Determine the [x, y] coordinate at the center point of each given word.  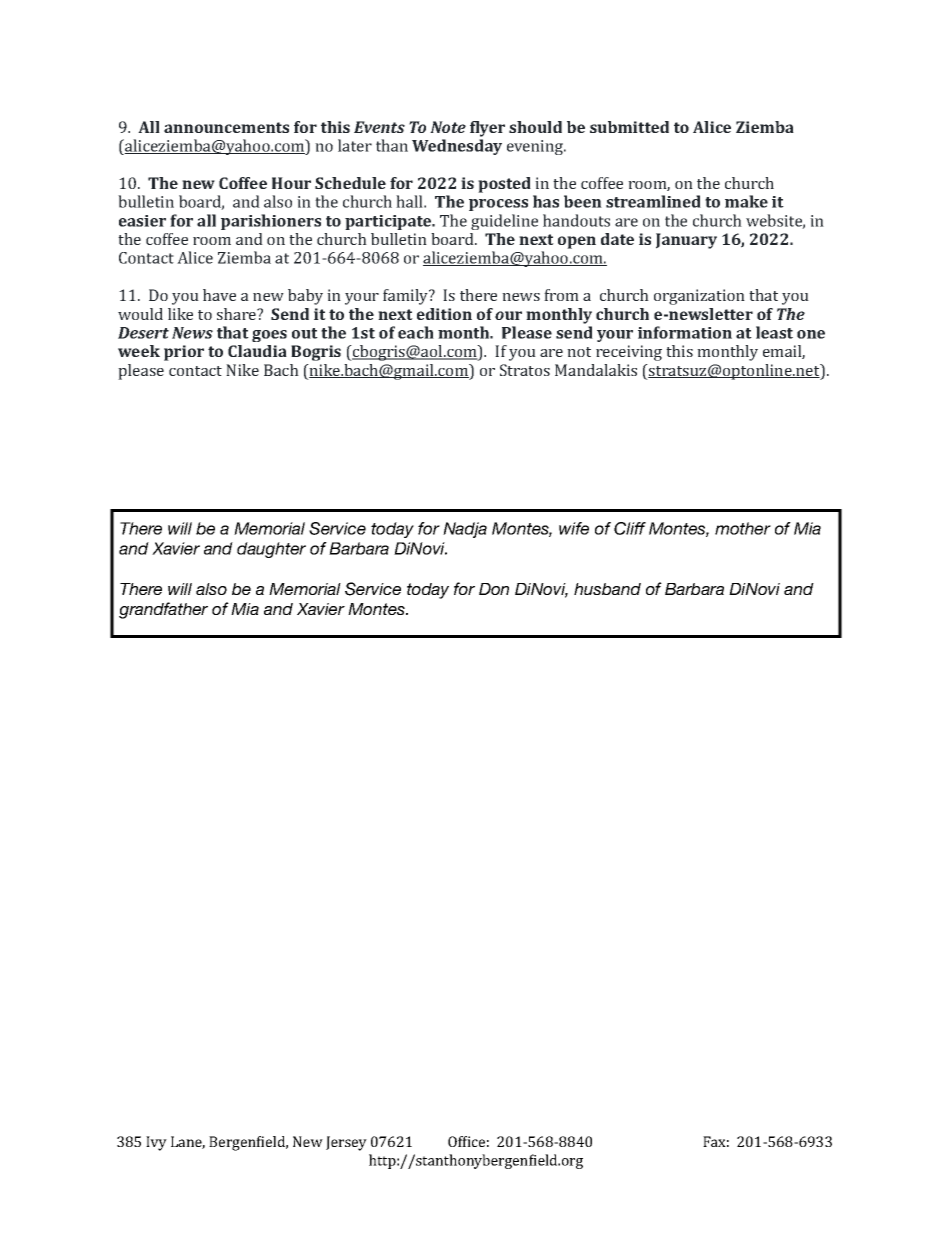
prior [184, 353]
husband [607, 589]
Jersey [346, 1143]
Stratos [525, 370]
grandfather [163, 610]
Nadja [465, 530]
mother [743, 528]
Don [494, 589]
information [685, 332]
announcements [226, 127]
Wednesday [457, 147]
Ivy [156, 1143]
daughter [271, 550]
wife [574, 528]
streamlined [653, 201]
